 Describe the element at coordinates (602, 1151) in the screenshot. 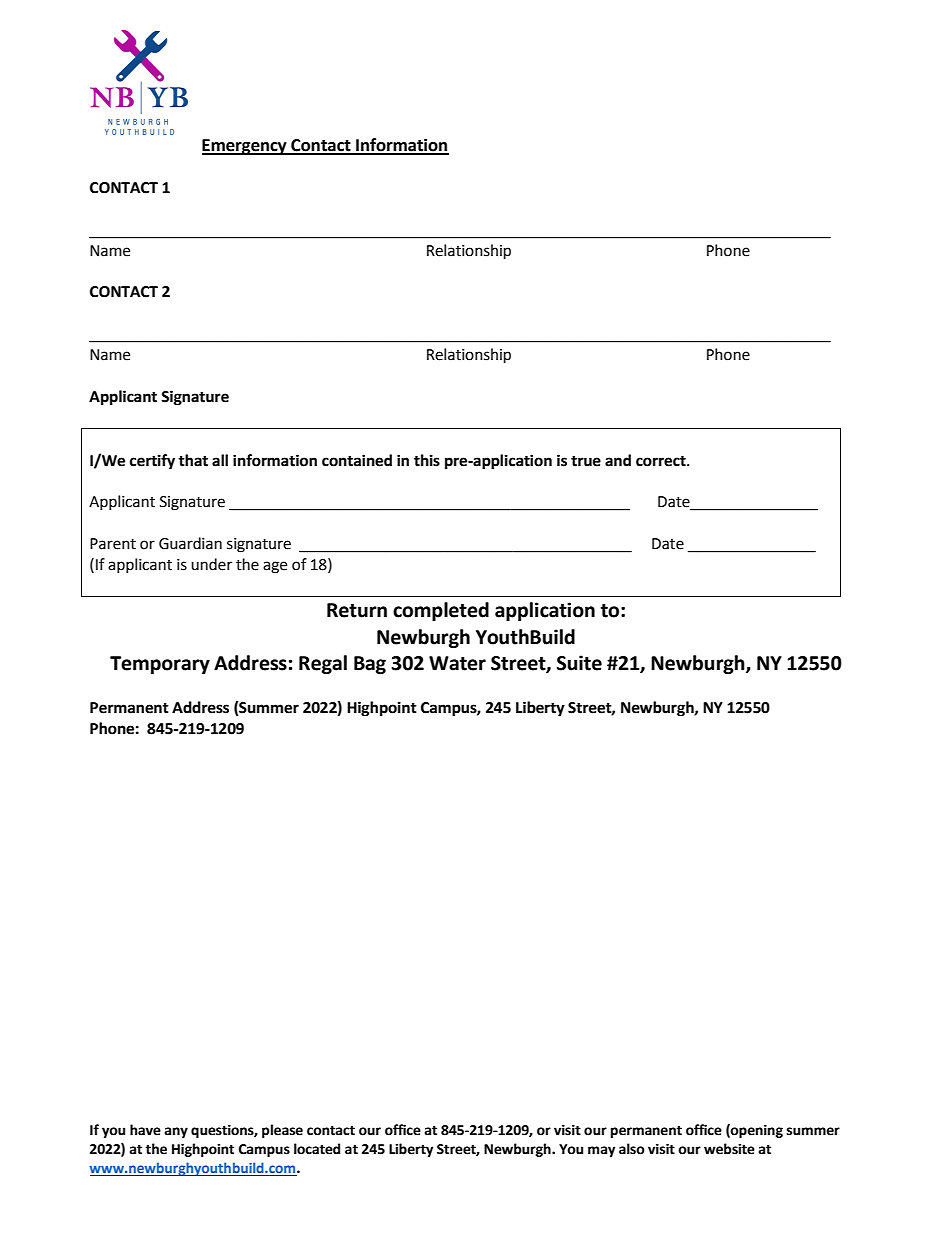

I see `may` at that location.
